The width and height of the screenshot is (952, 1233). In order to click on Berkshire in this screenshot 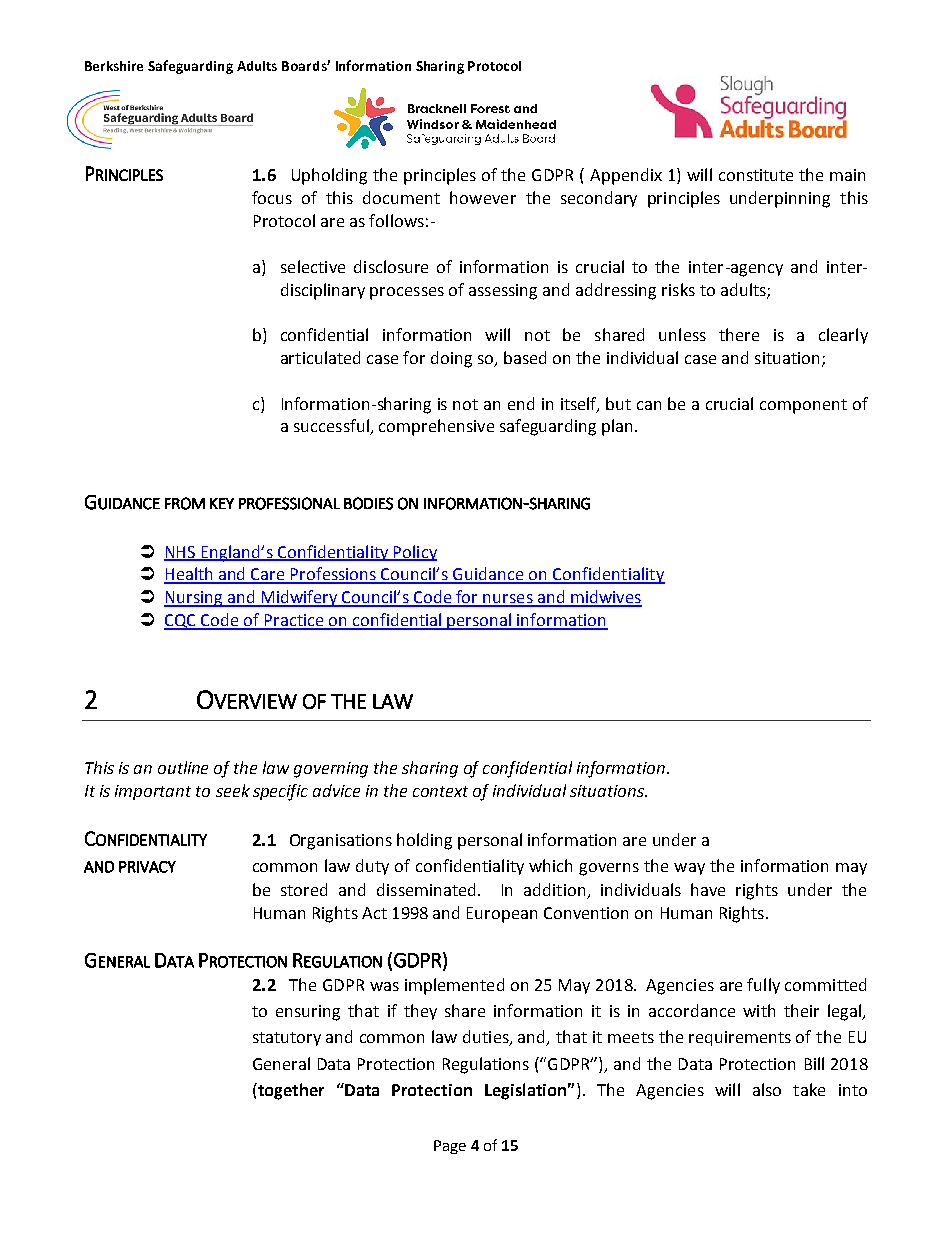, I will do `click(114, 66)`.
